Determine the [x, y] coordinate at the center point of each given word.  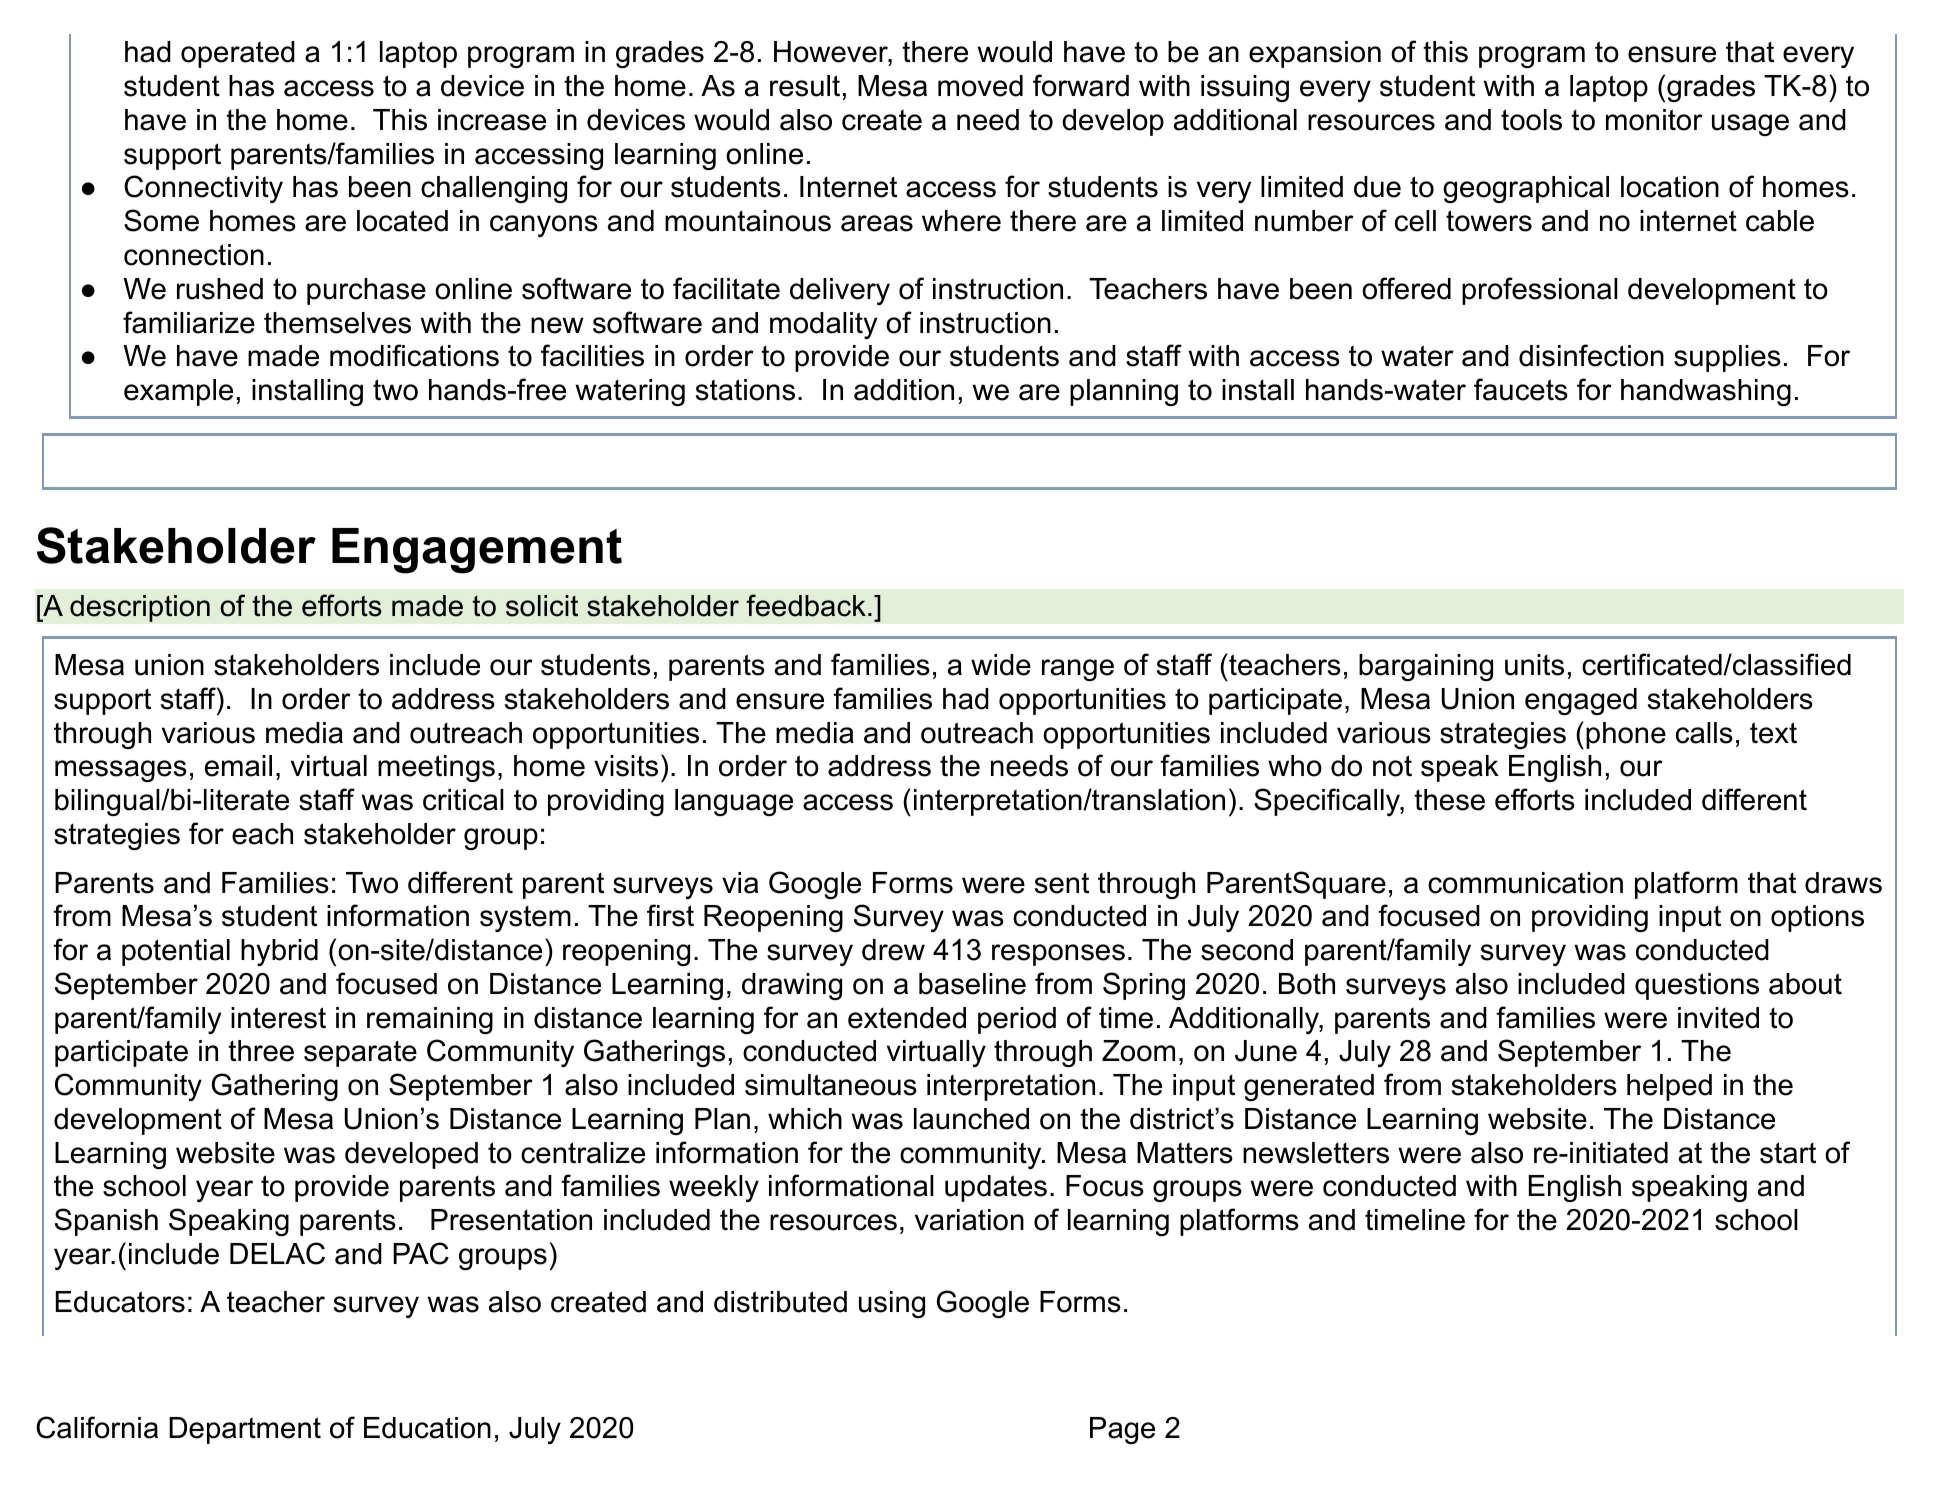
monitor [1654, 120]
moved [980, 86]
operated [238, 54]
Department [245, 1430]
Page [1122, 1430]
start [1788, 1153]
